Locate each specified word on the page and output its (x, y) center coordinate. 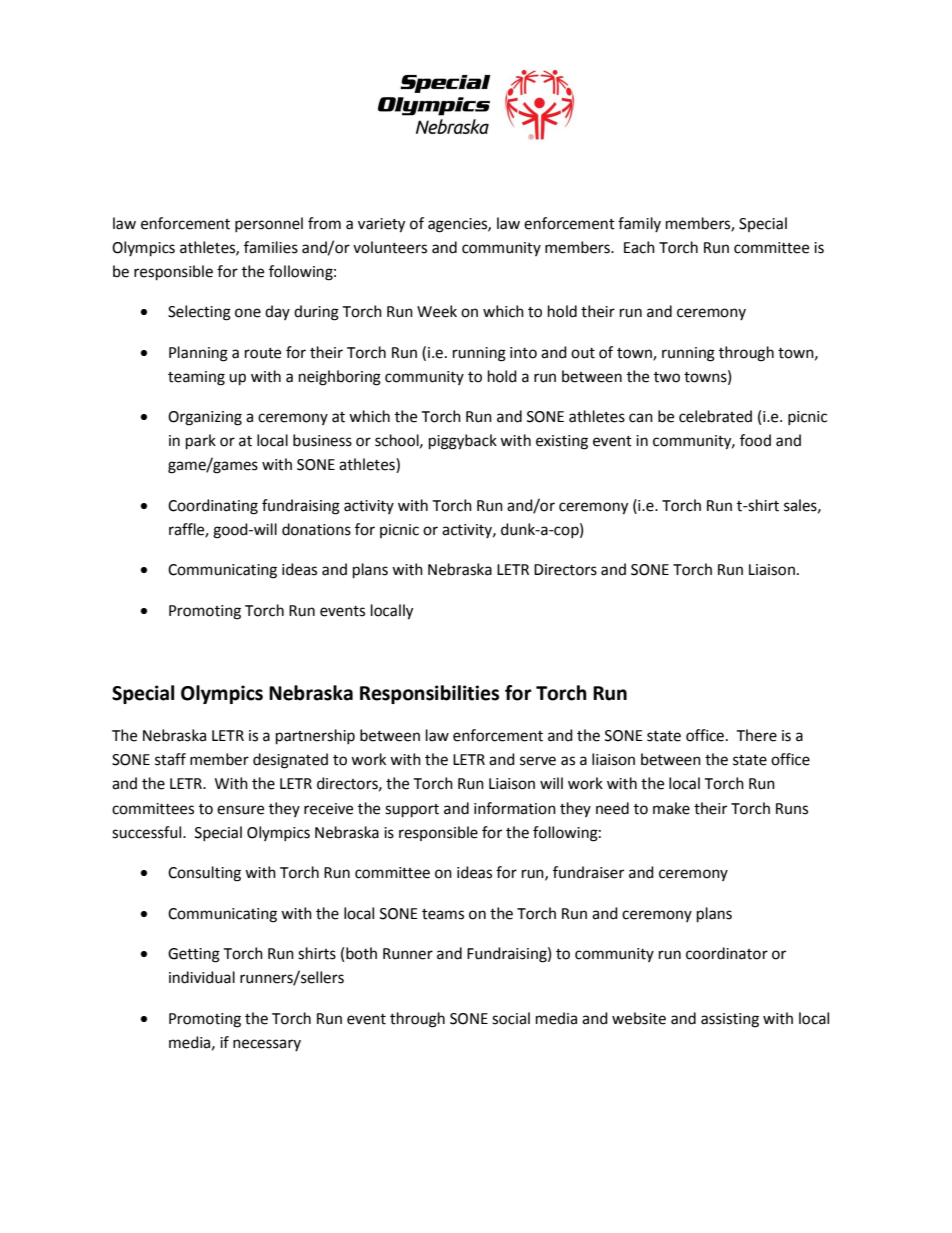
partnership (315, 737)
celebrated (715, 416)
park (201, 442)
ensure (240, 810)
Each (639, 247)
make (671, 808)
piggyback (463, 442)
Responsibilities (429, 694)
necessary (267, 1045)
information (515, 808)
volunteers (390, 247)
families (271, 247)
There (756, 735)
